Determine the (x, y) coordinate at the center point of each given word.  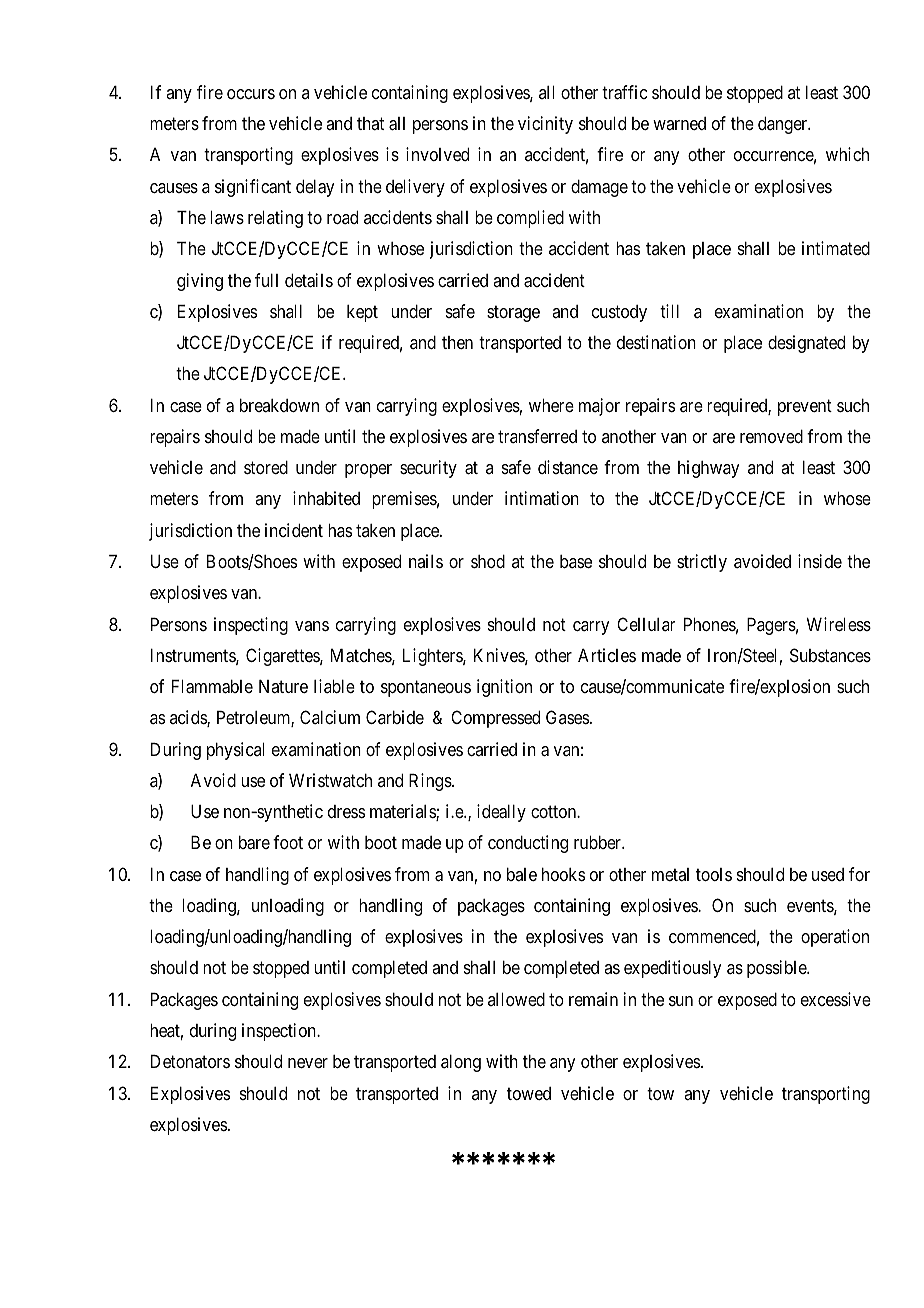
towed (529, 1093)
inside (820, 561)
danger (784, 125)
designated (806, 344)
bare (254, 843)
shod (488, 561)
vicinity (545, 125)
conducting (528, 844)
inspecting (251, 626)
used (828, 874)
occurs (251, 94)
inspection (280, 1032)
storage (513, 313)
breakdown (279, 405)
